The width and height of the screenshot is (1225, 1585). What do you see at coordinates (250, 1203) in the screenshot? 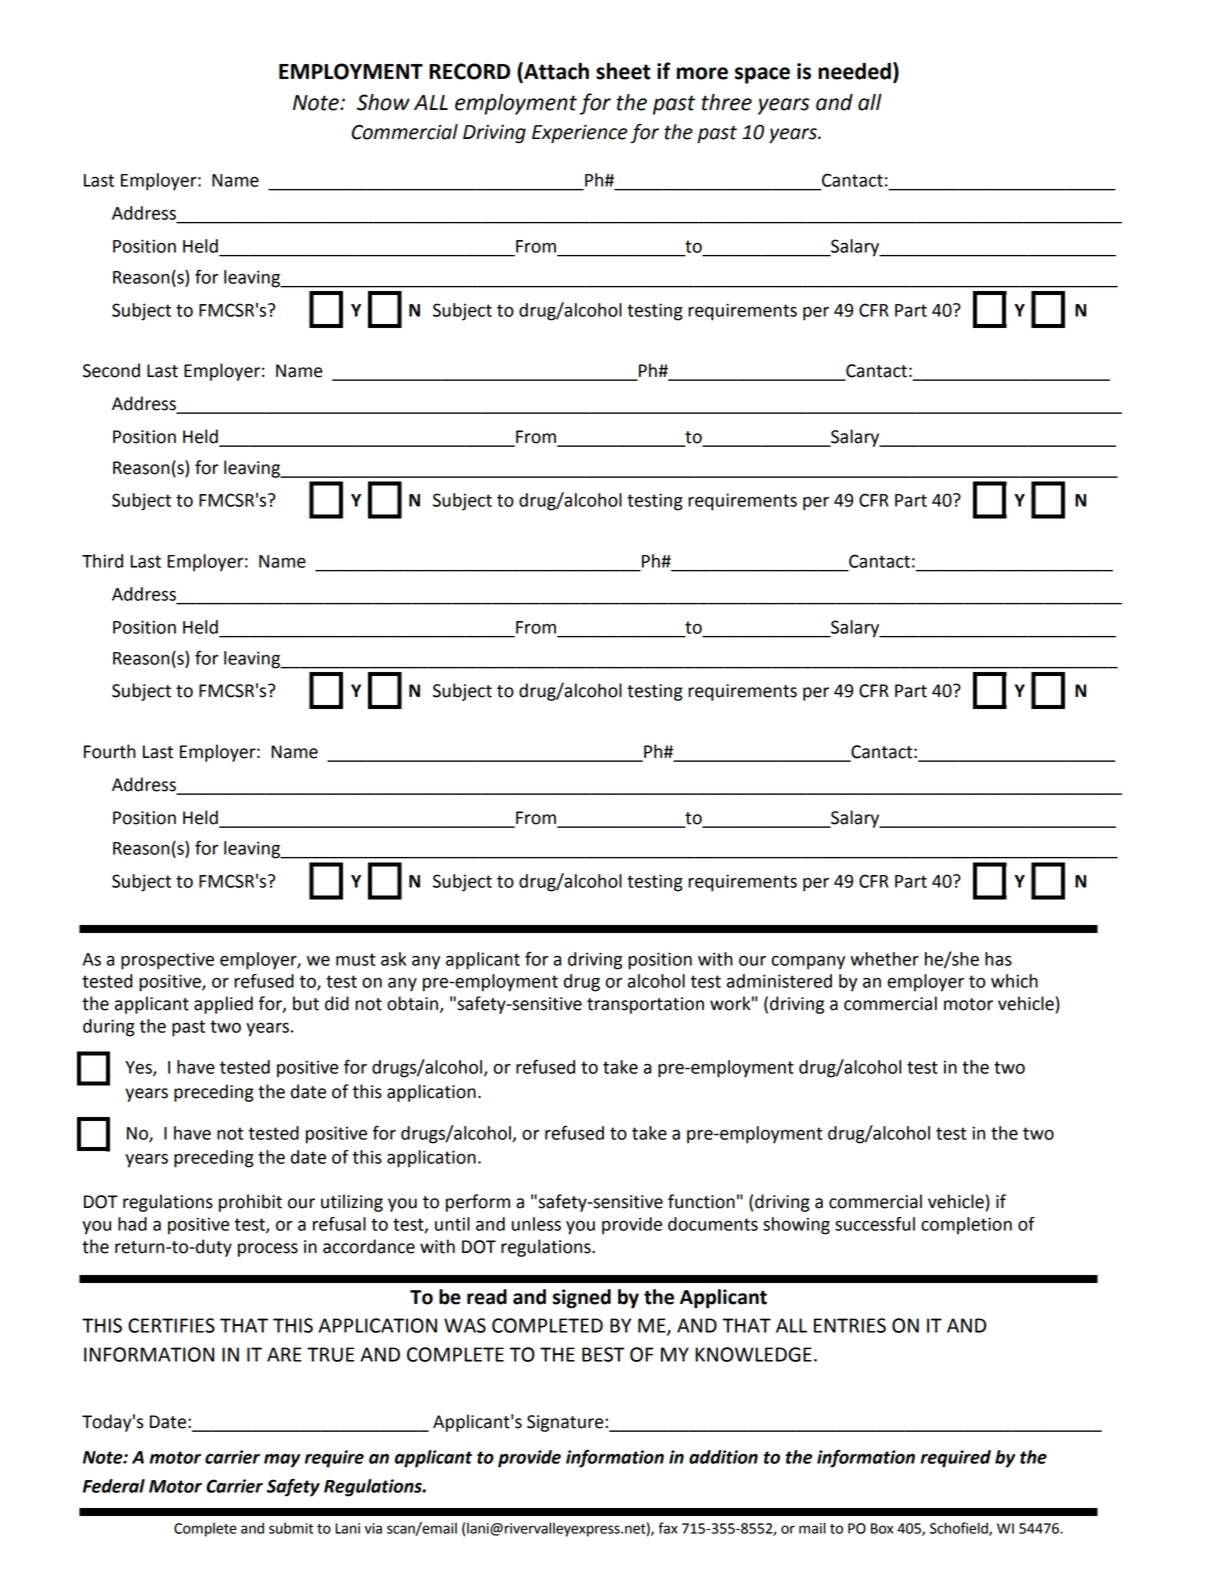
I see `prohibit` at bounding box center [250, 1203].
